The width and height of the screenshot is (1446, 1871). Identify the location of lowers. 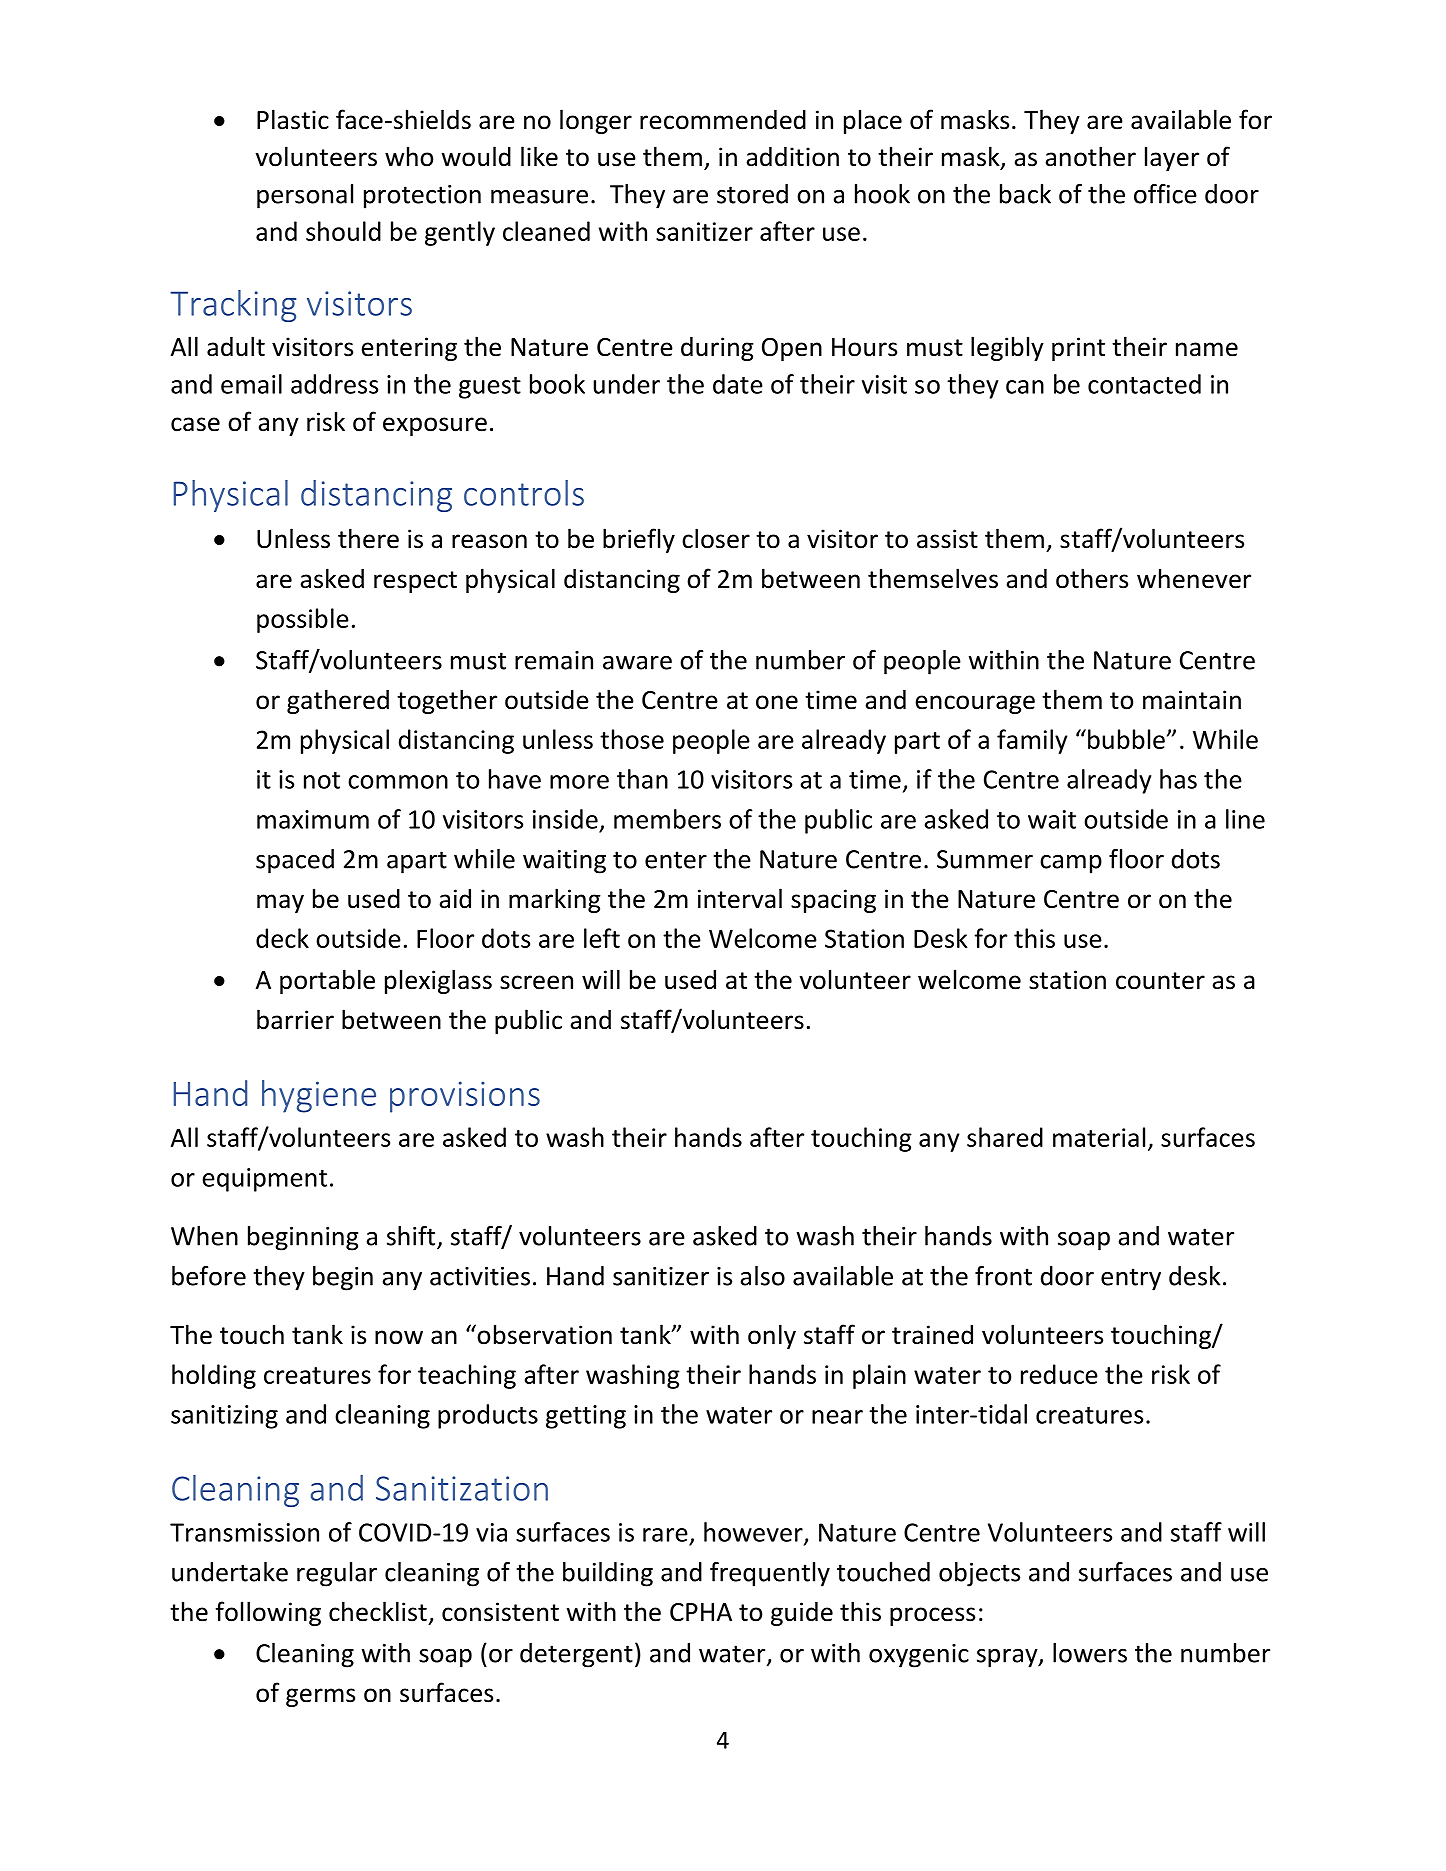
(1090, 1653).
